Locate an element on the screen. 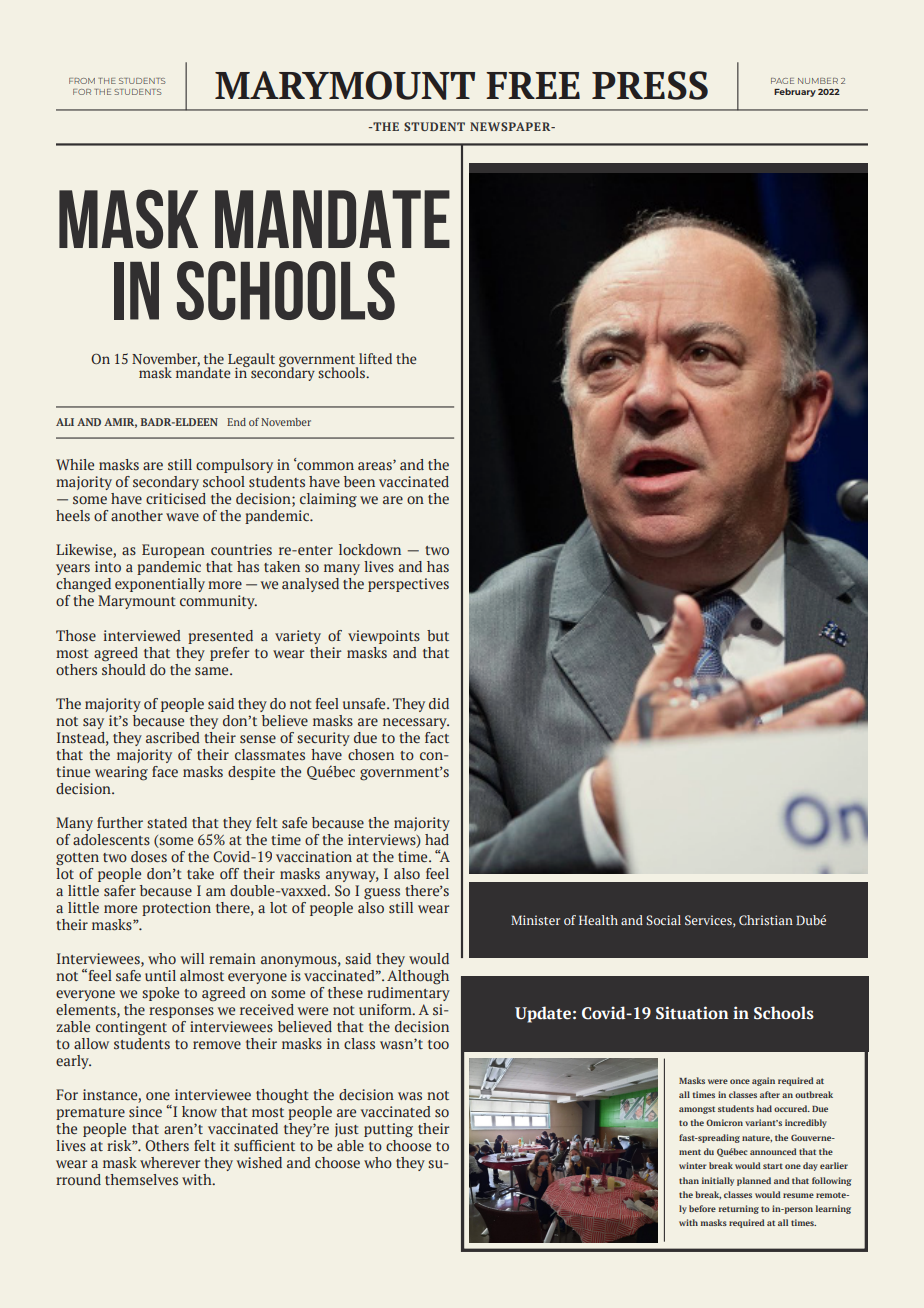  did is located at coordinates (439, 703).
